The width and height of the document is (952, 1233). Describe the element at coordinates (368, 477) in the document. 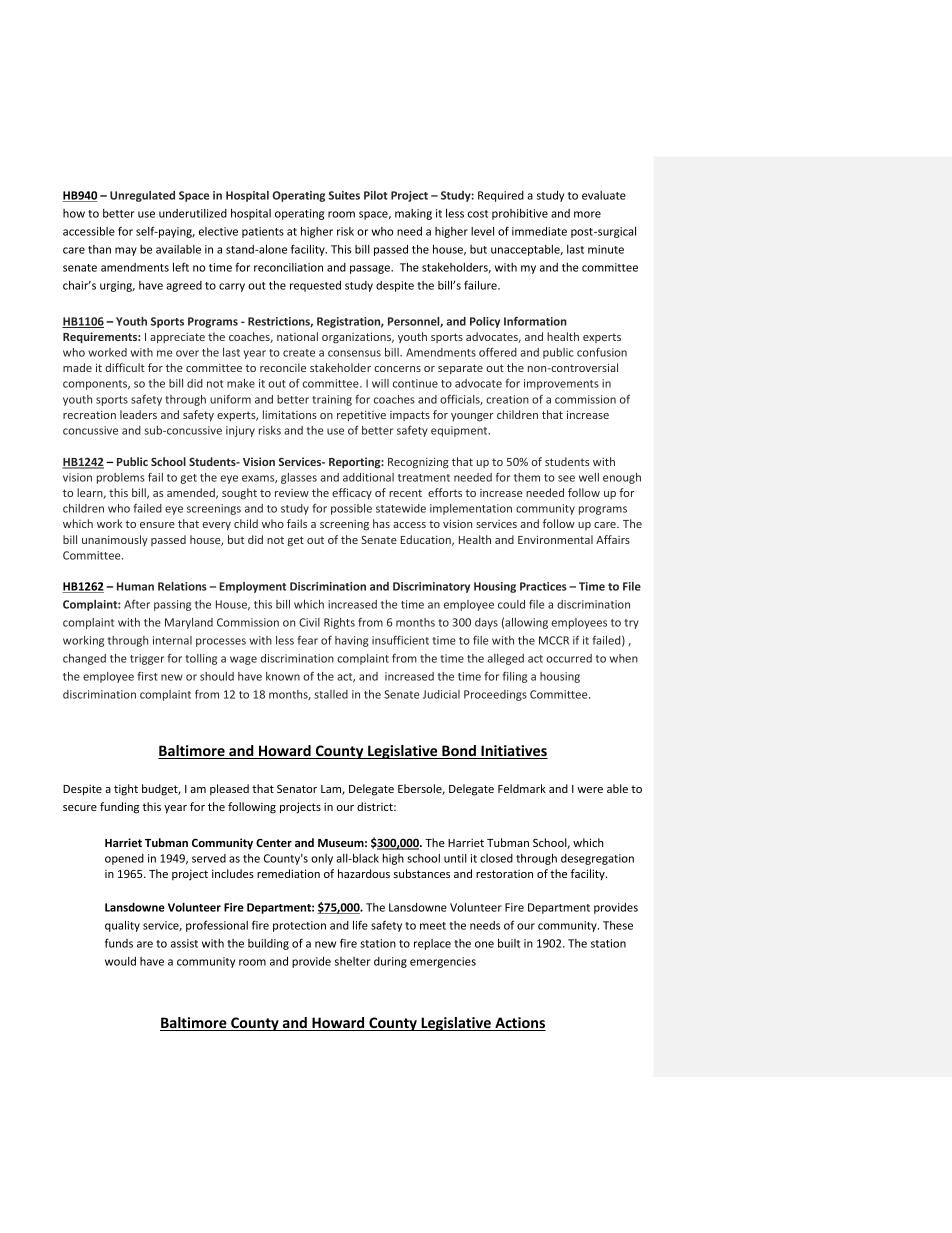

I see `additional` at that location.
